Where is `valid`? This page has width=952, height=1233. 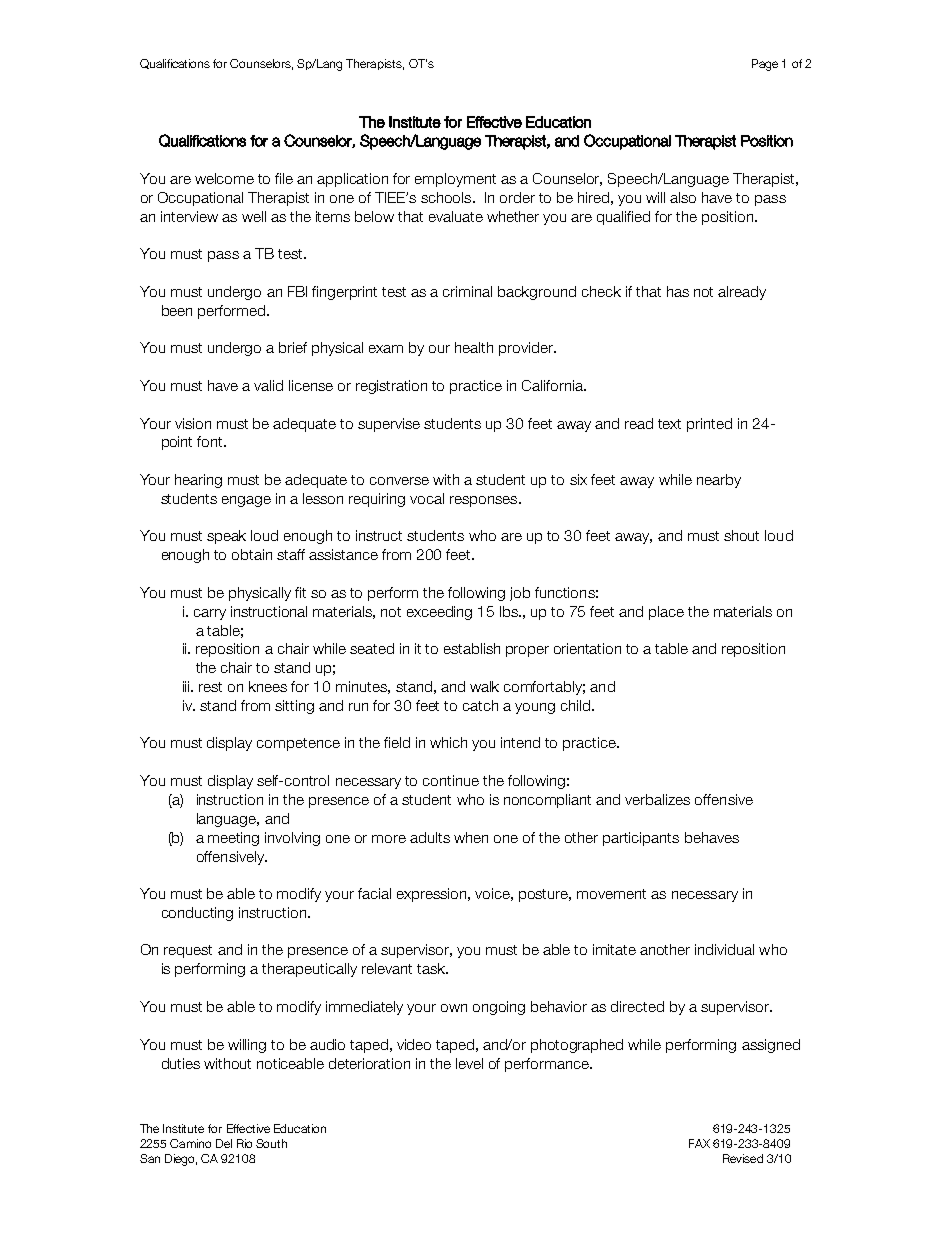
valid is located at coordinates (268, 385).
